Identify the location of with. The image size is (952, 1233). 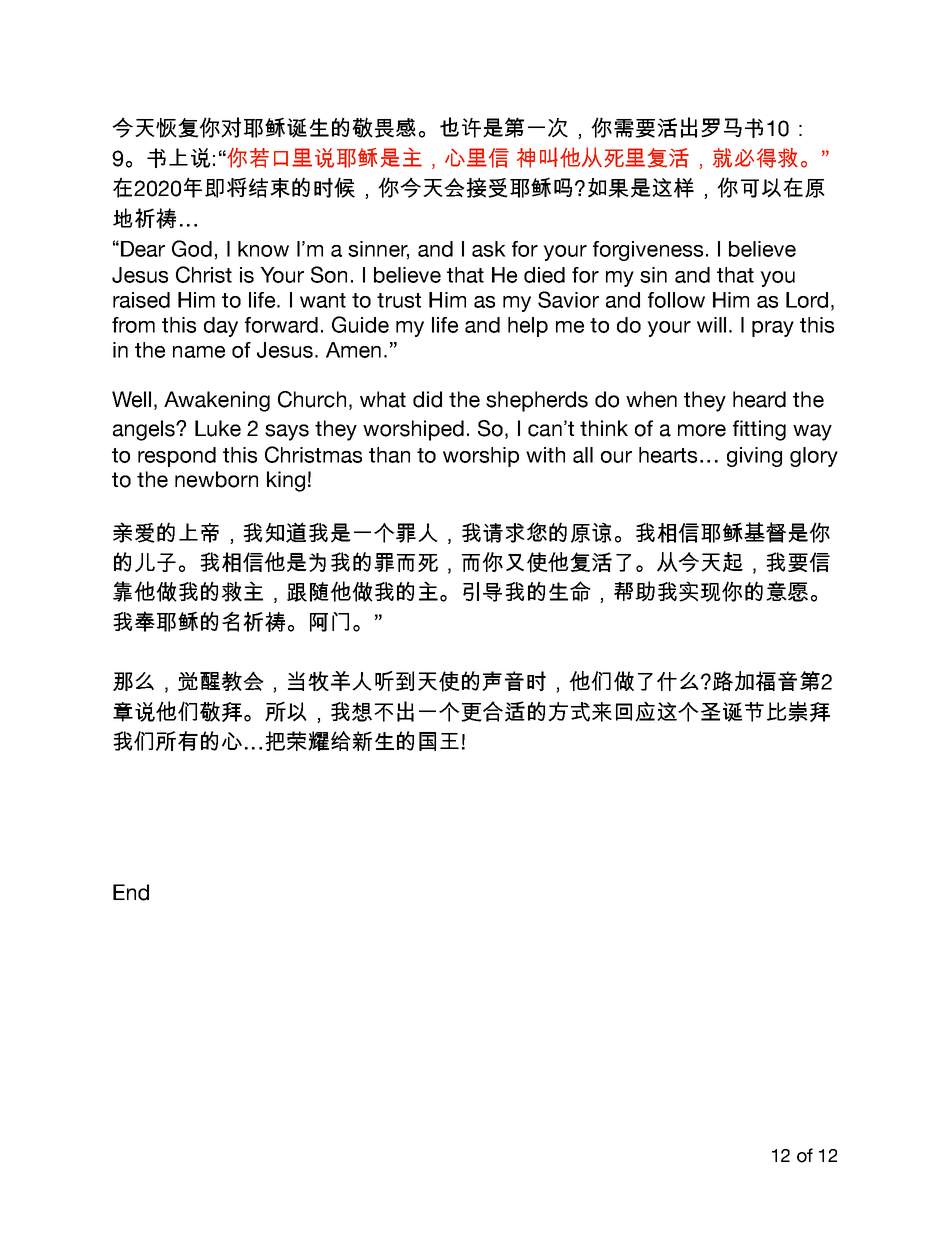
(545, 455).
